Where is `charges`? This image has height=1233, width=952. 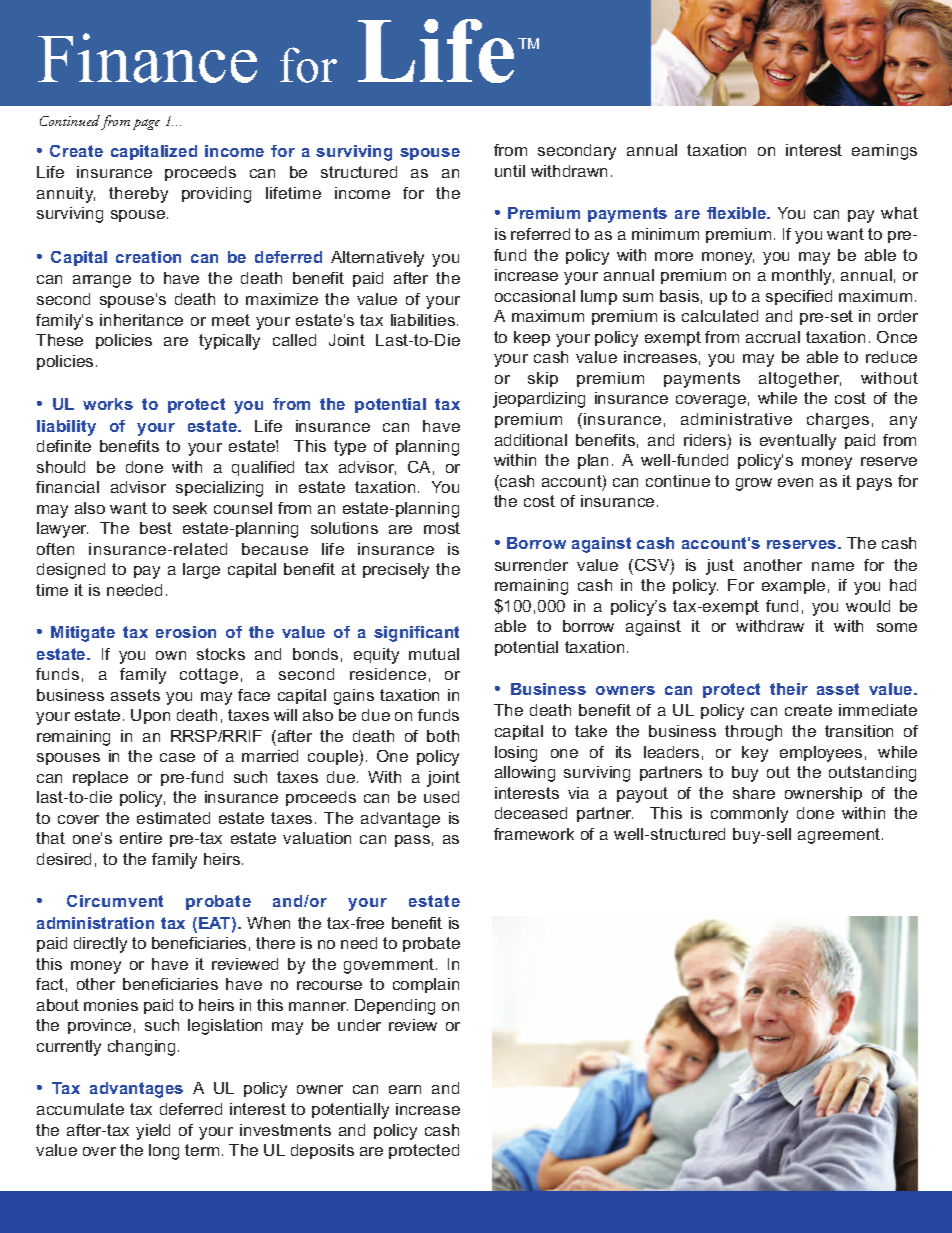 charges is located at coordinates (838, 421).
